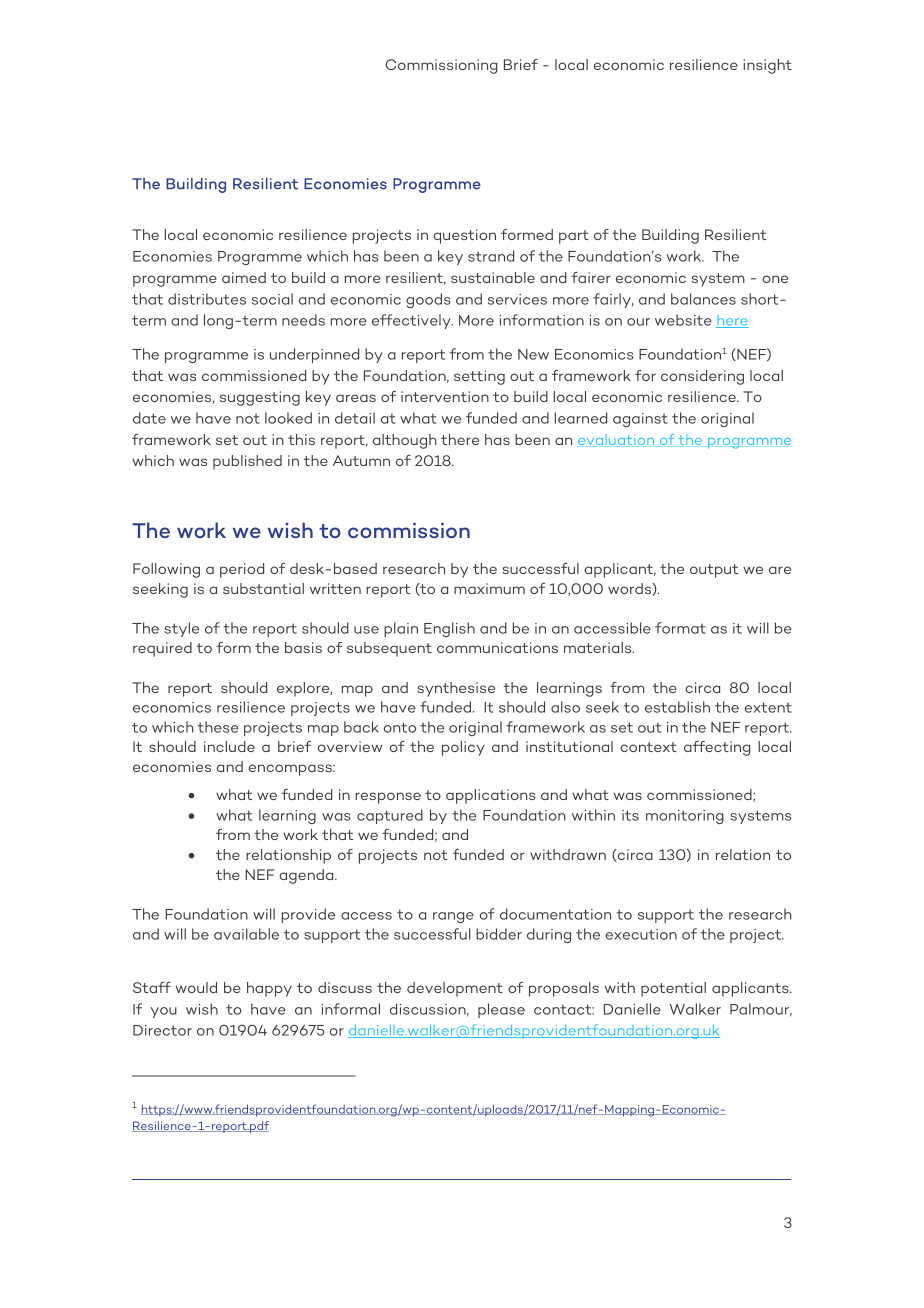 Image resolution: width=924 pixels, height=1308 pixels. What do you see at coordinates (677, 707) in the screenshot?
I see `establish` at bounding box center [677, 707].
